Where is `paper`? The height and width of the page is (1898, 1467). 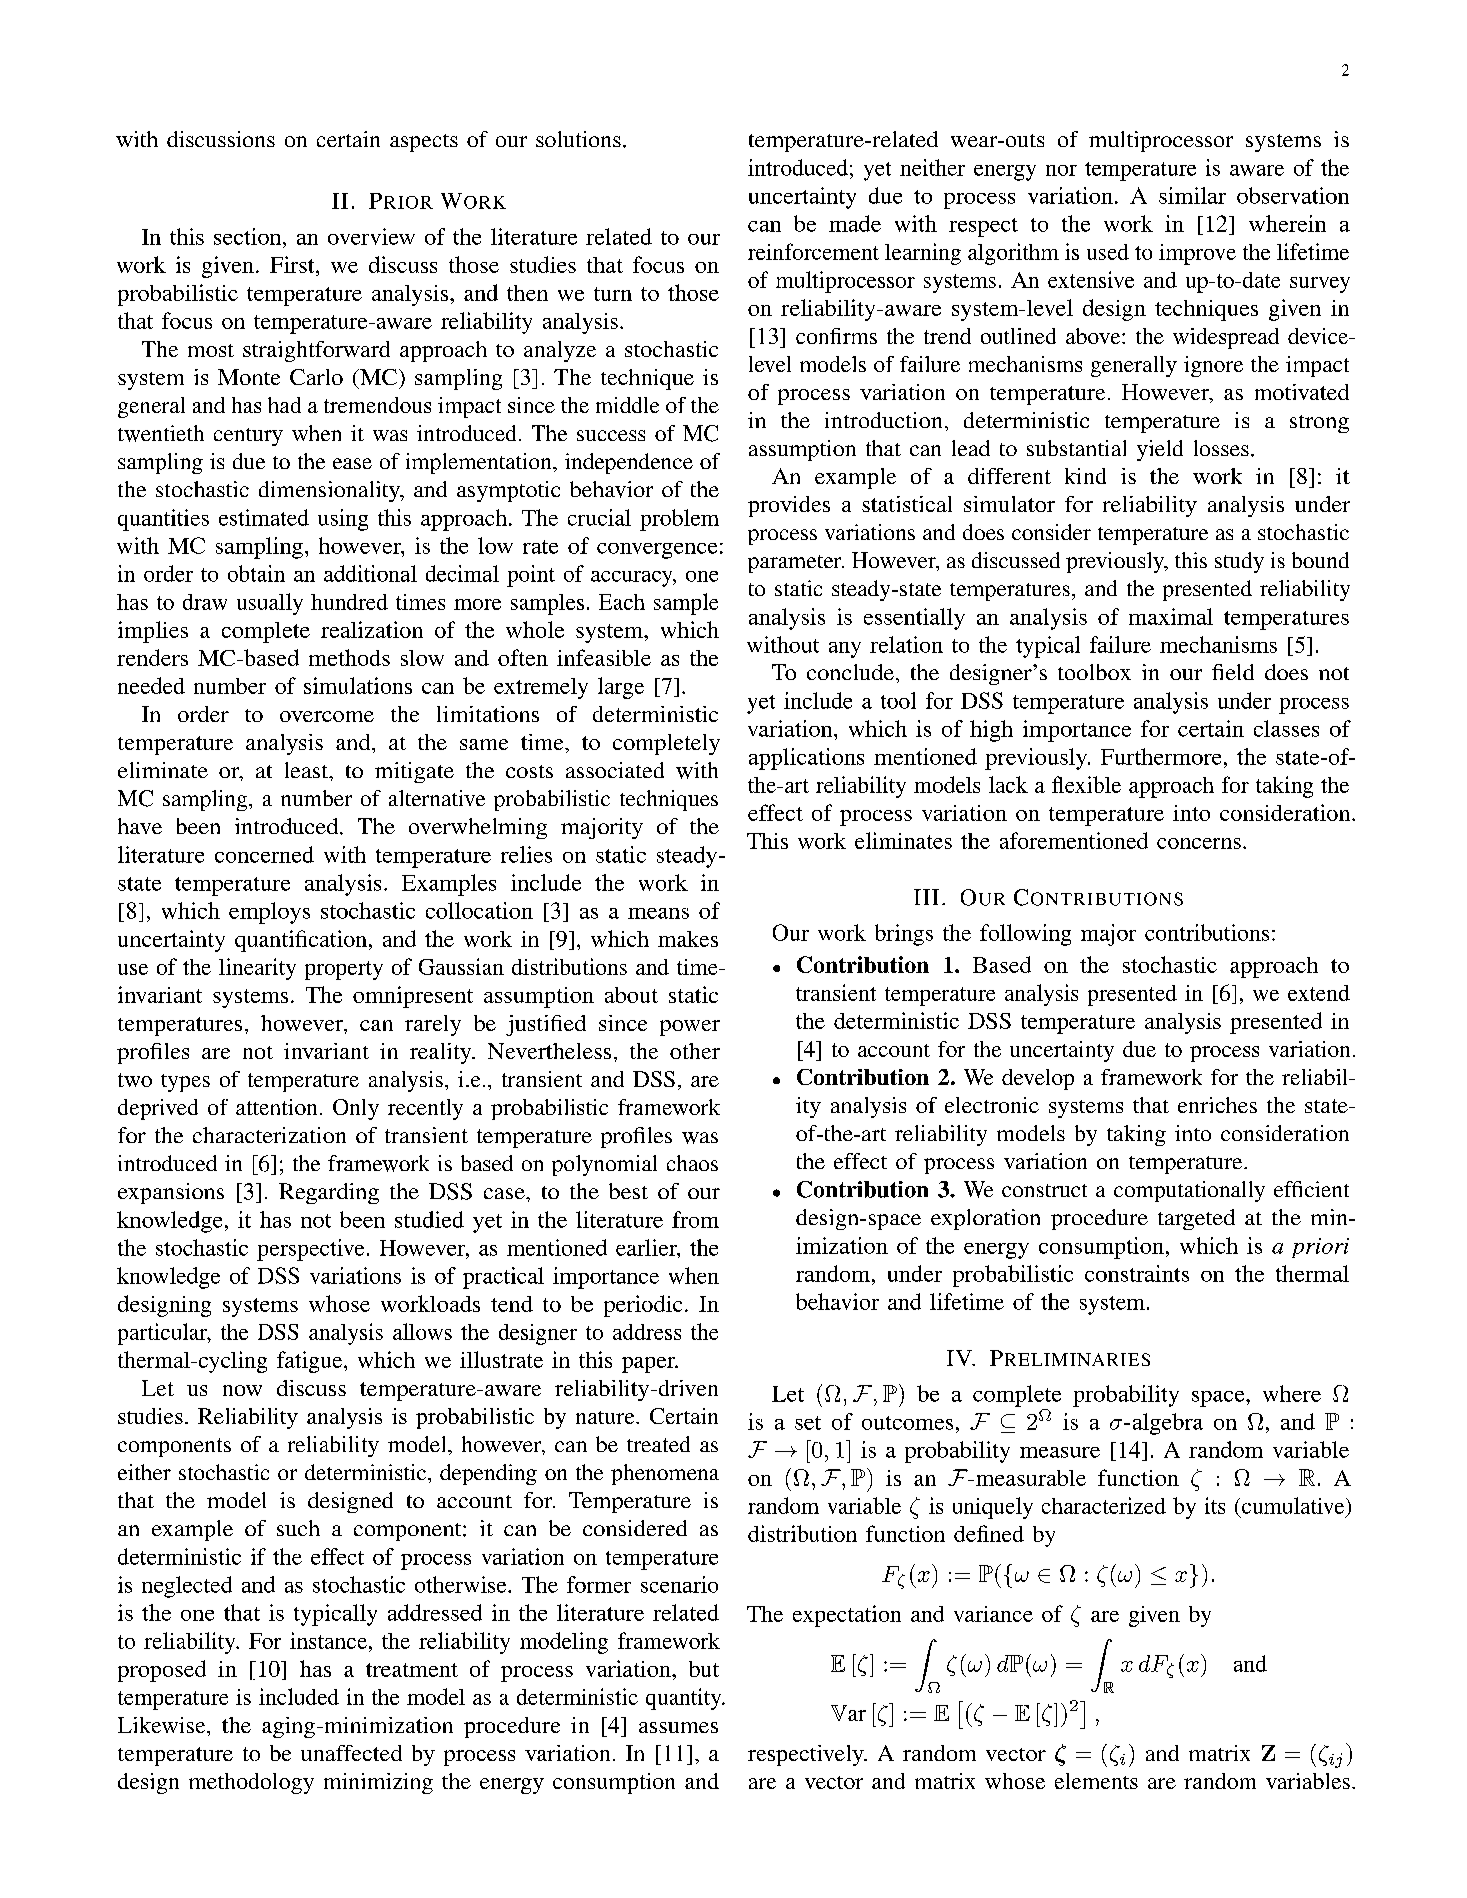 paper is located at coordinates (649, 1365).
